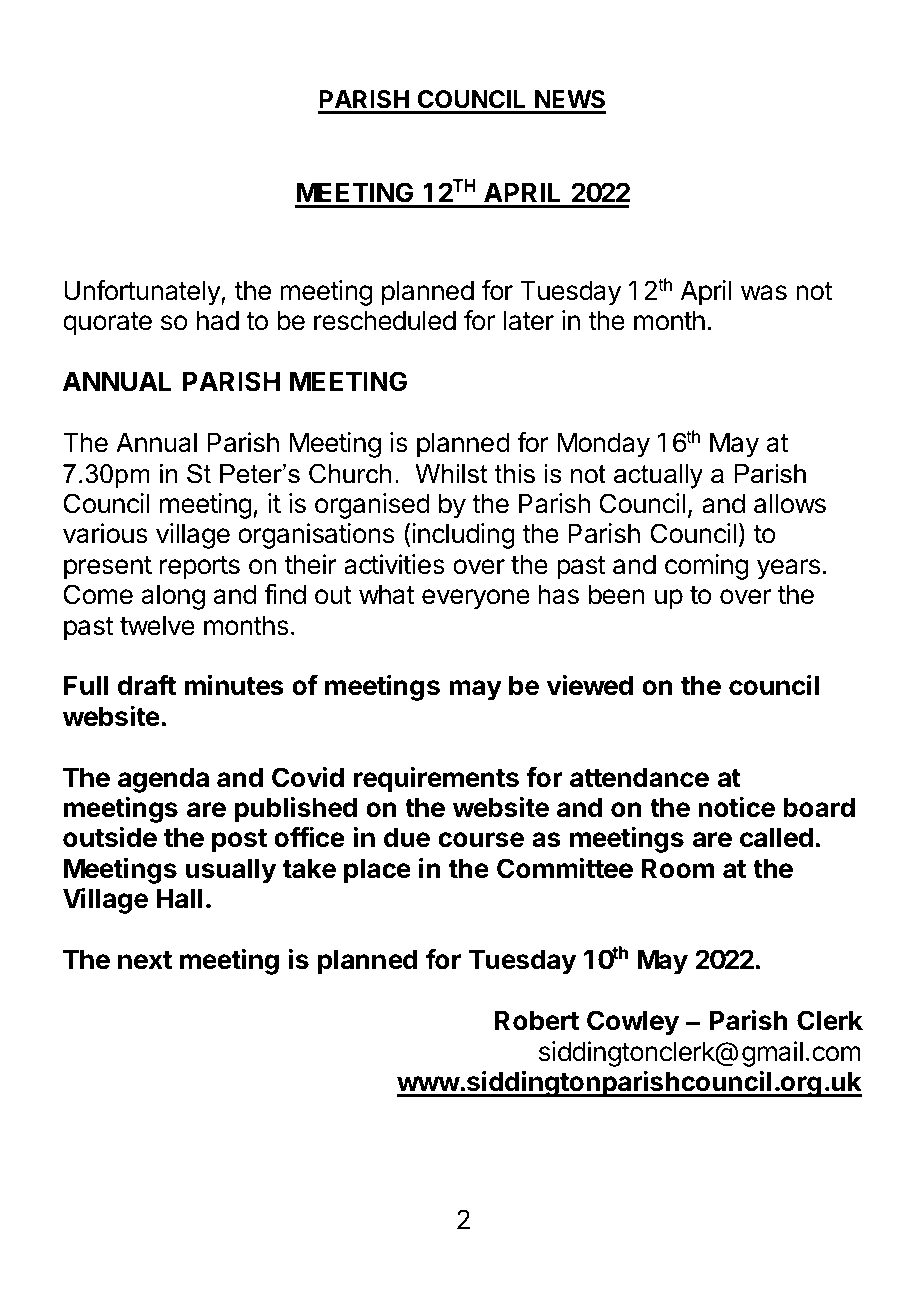 Image resolution: width=924 pixels, height=1313 pixels. Describe the element at coordinates (476, 599) in the image. I see `everyone` at that location.
